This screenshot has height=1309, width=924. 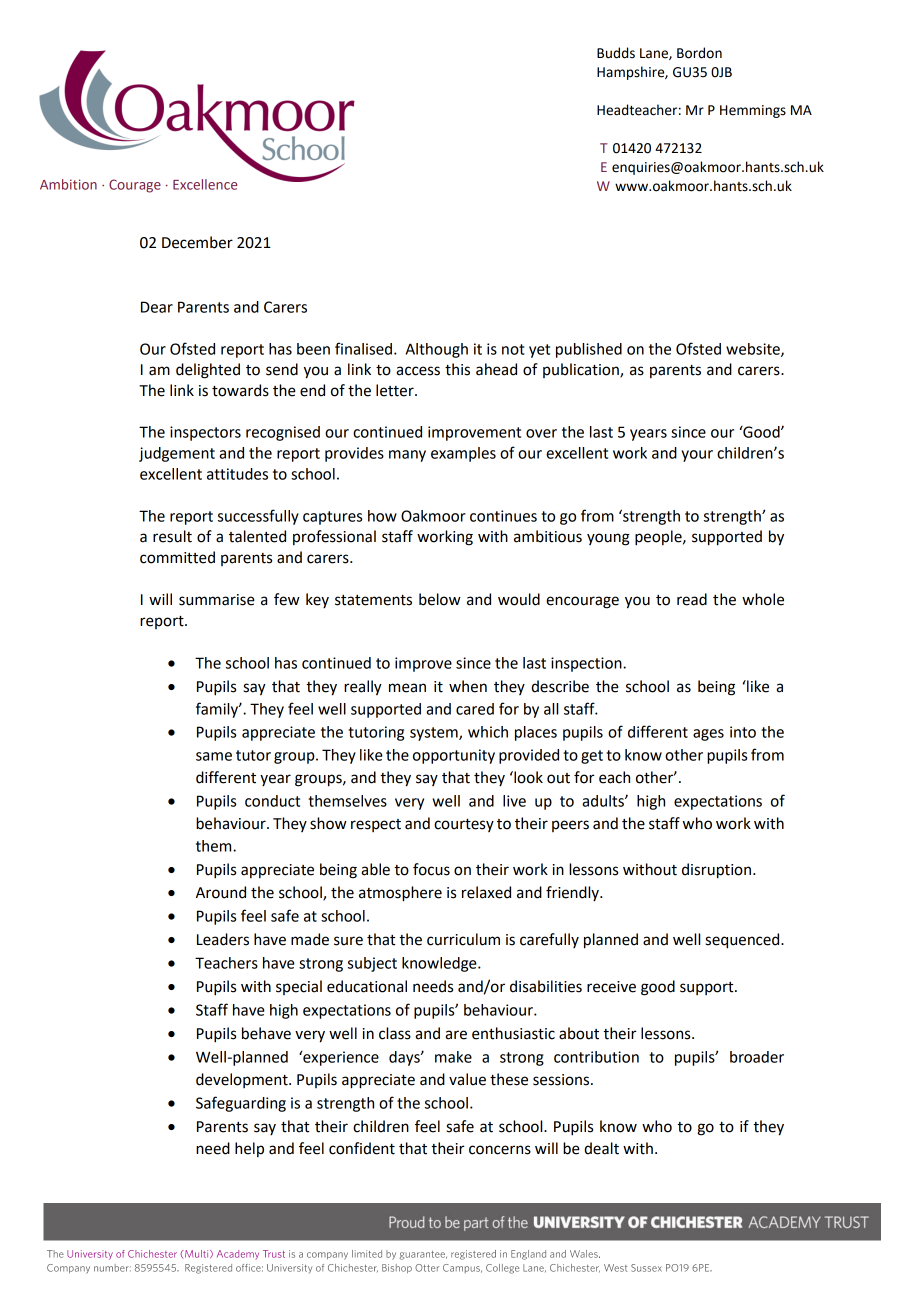 I want to click on same, so click(x=214, y=756).
